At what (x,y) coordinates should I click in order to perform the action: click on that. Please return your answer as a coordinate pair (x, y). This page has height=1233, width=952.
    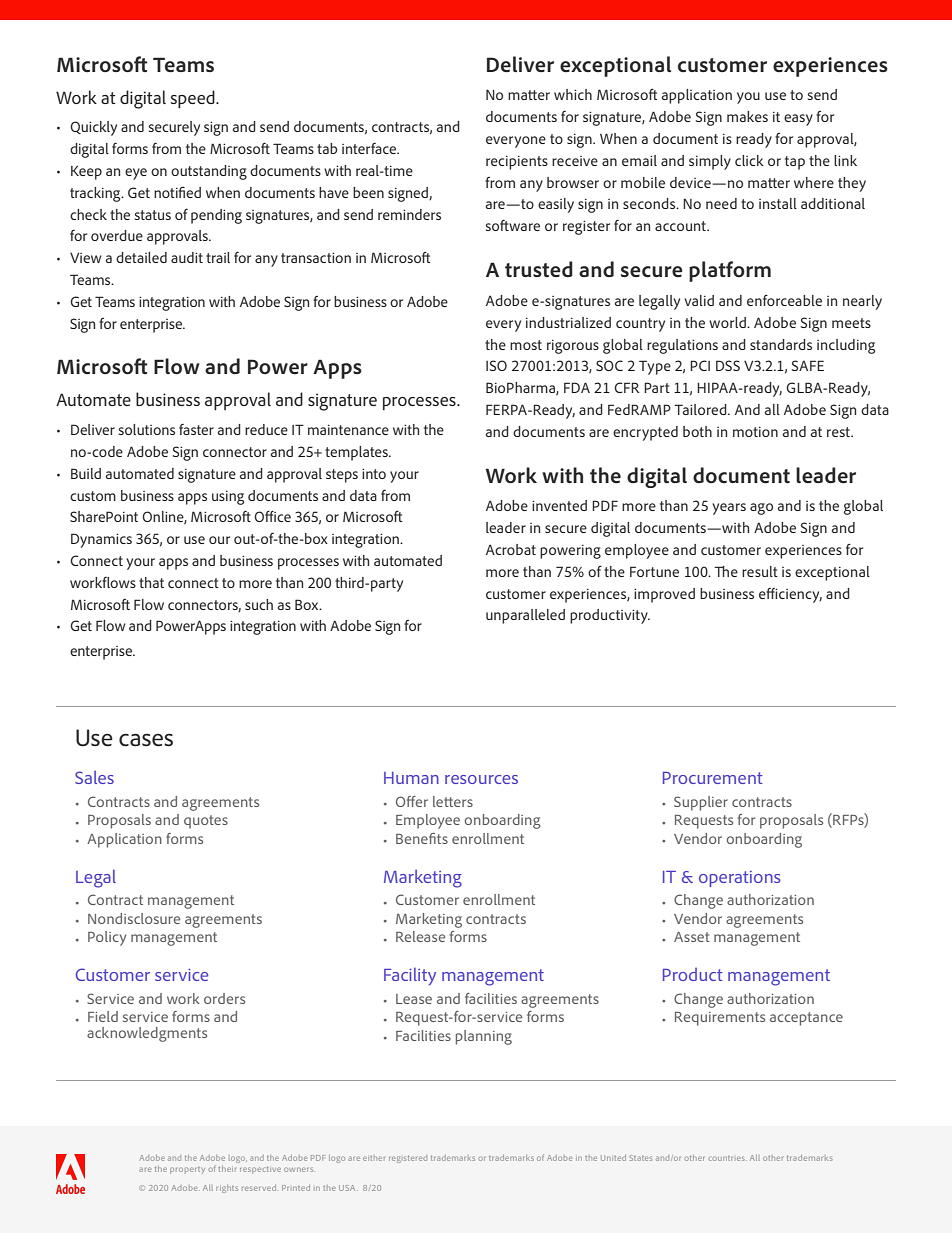
    Looking at the image, I should click on (151, 582).
